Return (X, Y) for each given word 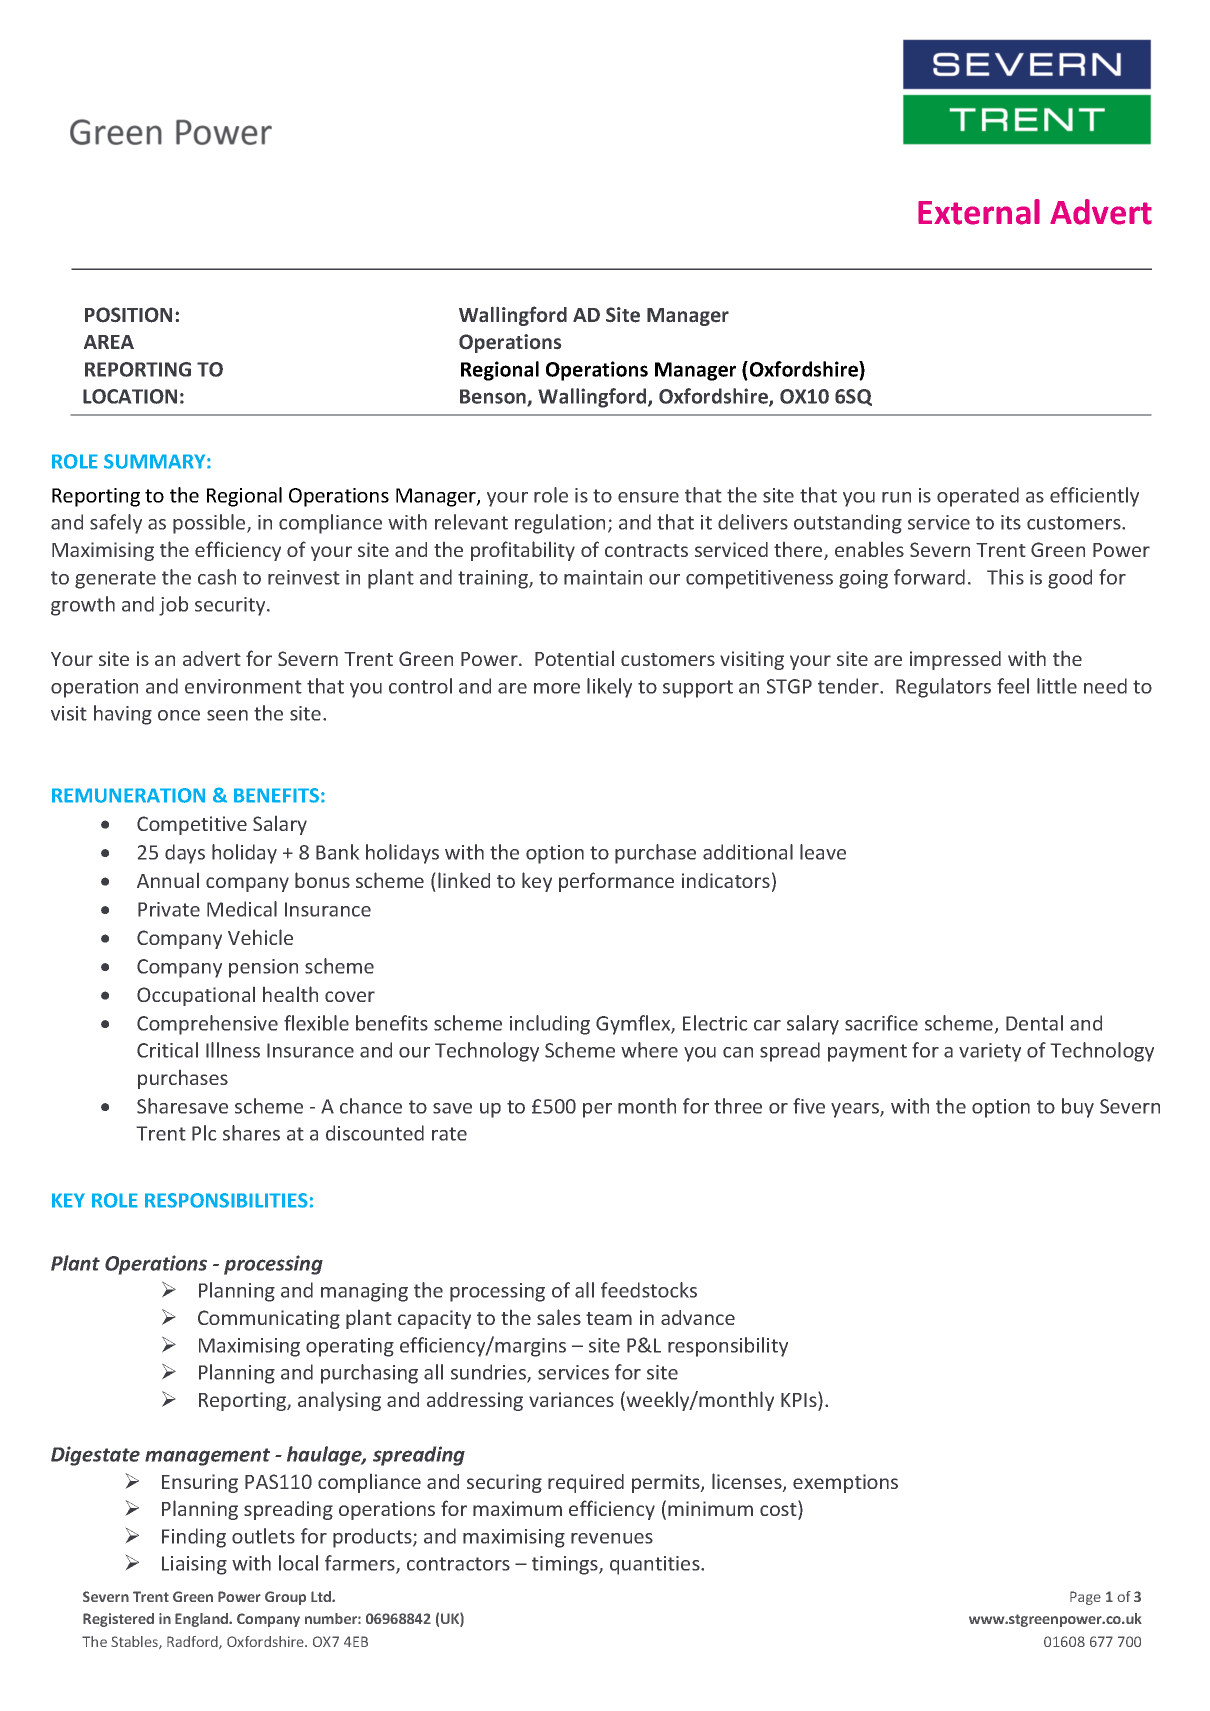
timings (566, 1565)
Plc (204, 1133)
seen (227, 715)
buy (1078, 1108)
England (202, 1620)
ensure (648, 497)
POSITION (128, 315)
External (979, 212)
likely (609, 688)
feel (1013, 686)
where (649, 1050)
